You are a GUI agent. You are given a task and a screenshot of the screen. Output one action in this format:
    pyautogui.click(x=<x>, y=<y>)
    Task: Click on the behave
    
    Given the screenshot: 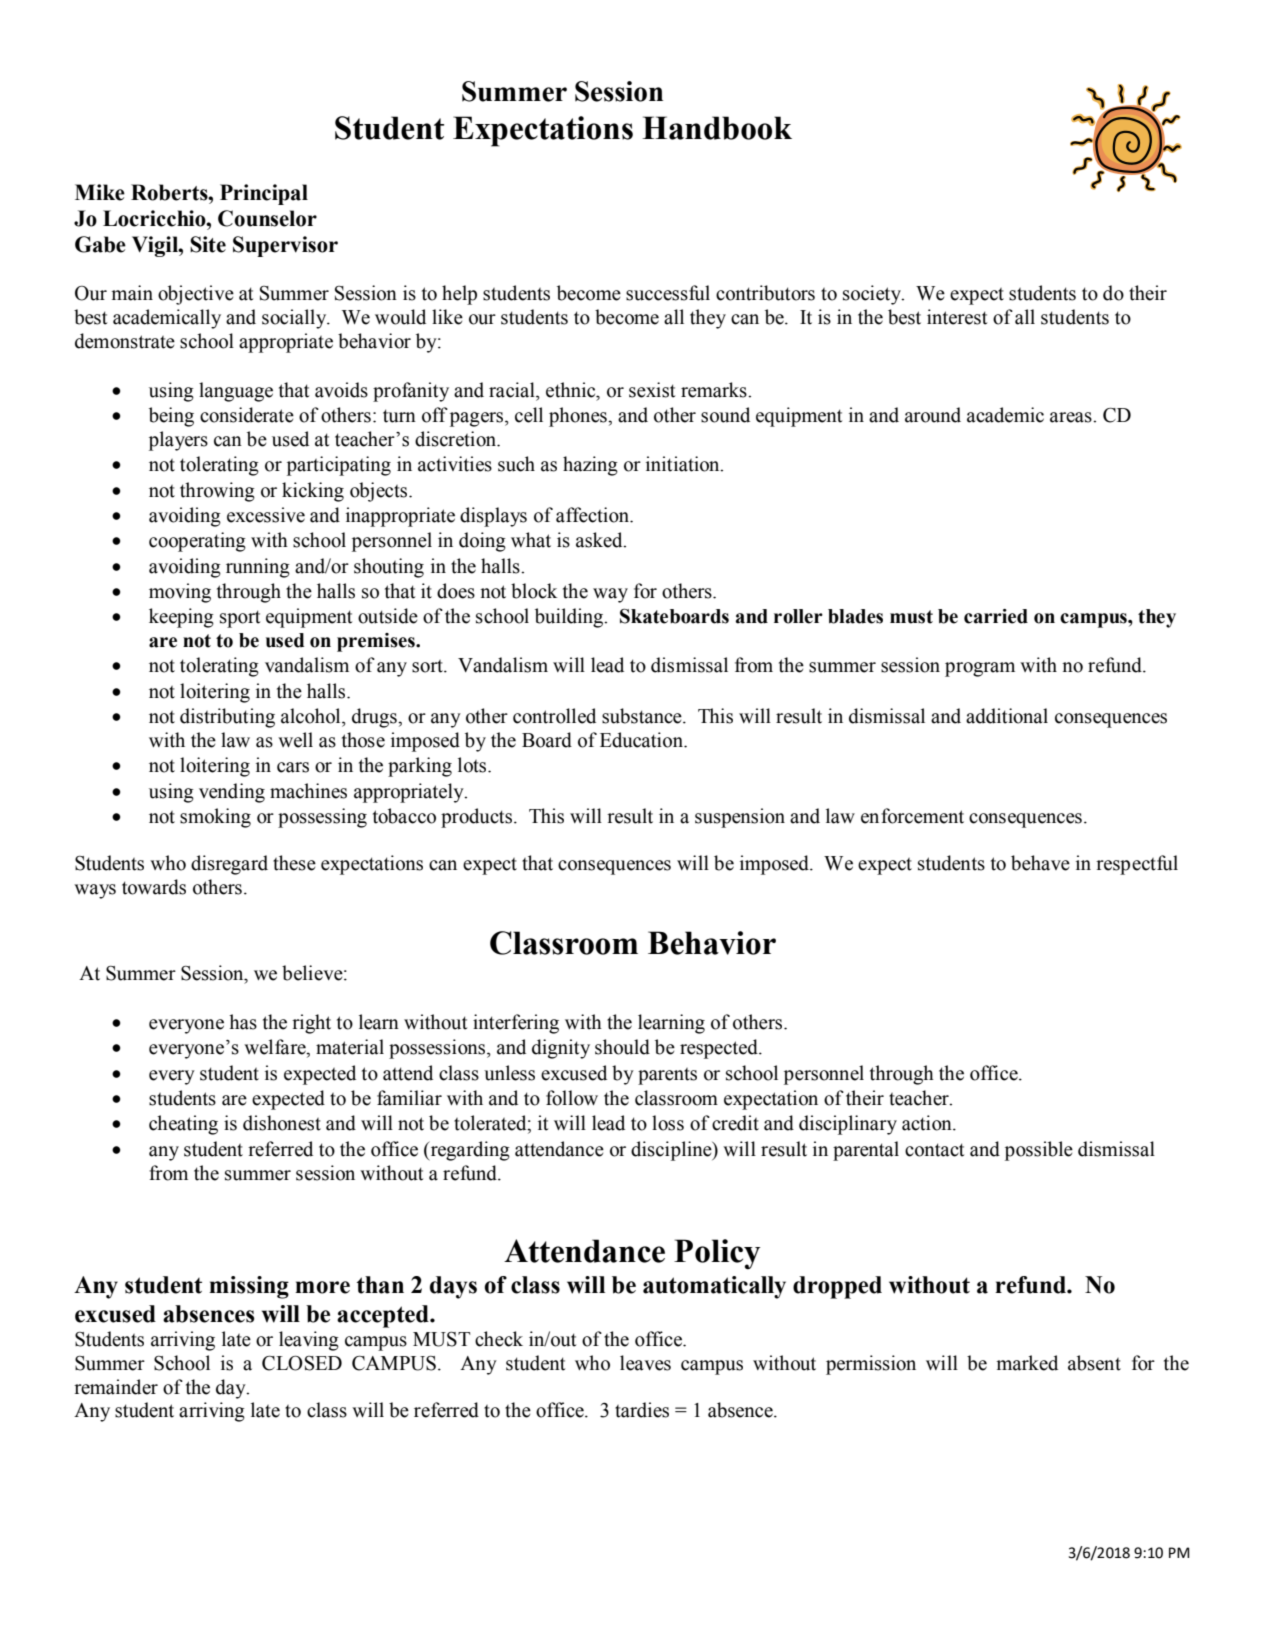 What is the action you would take?
    pyautogui.click(x=1040, y=863)
